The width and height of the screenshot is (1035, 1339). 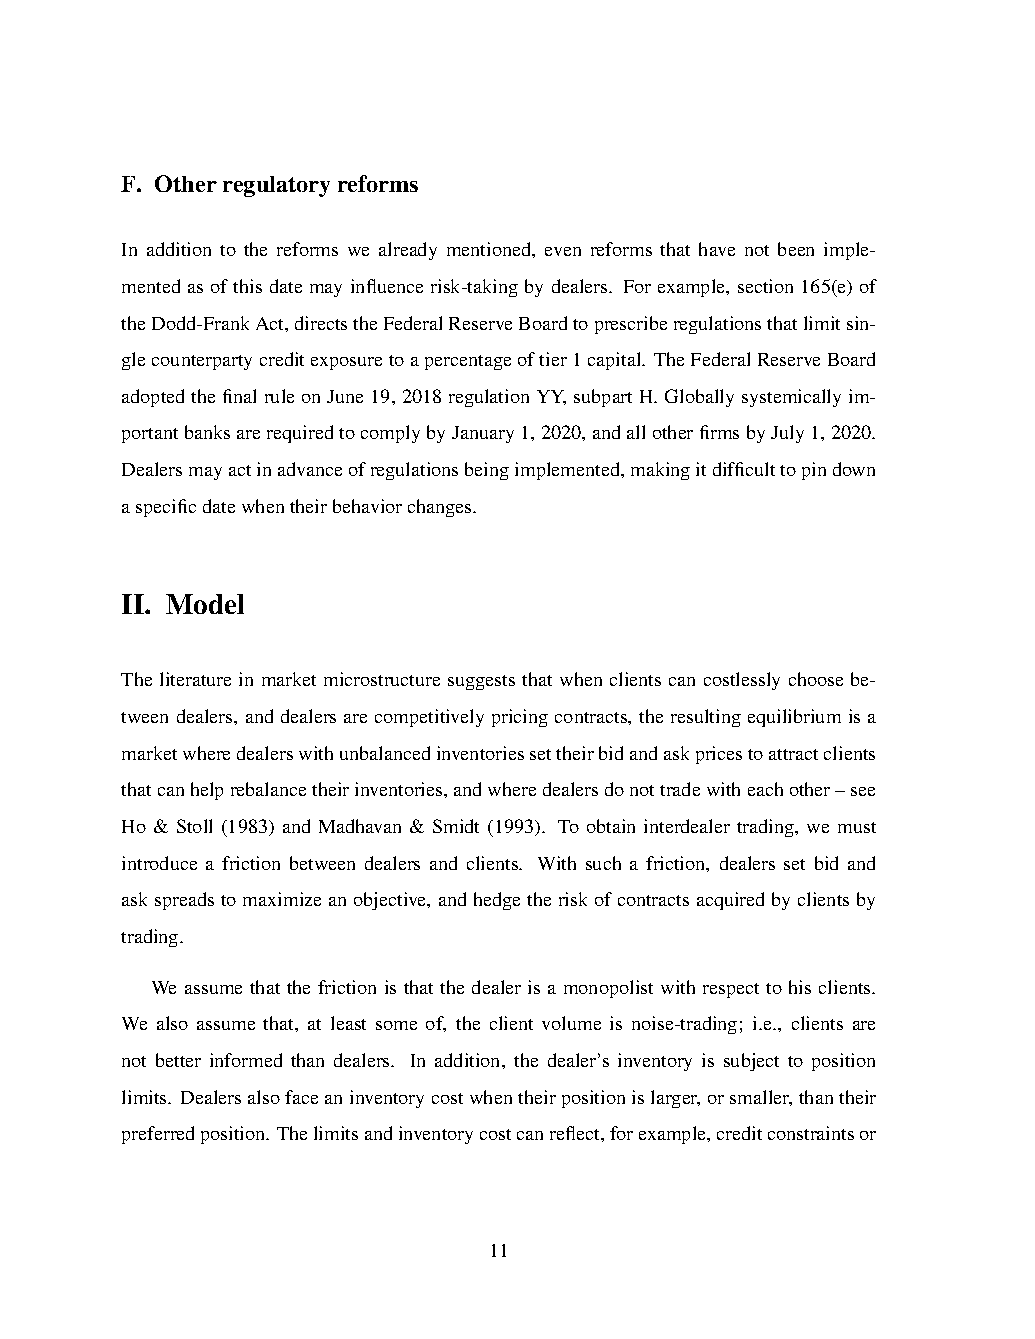 I want to click on acquired, so click(x=730, y=901).
